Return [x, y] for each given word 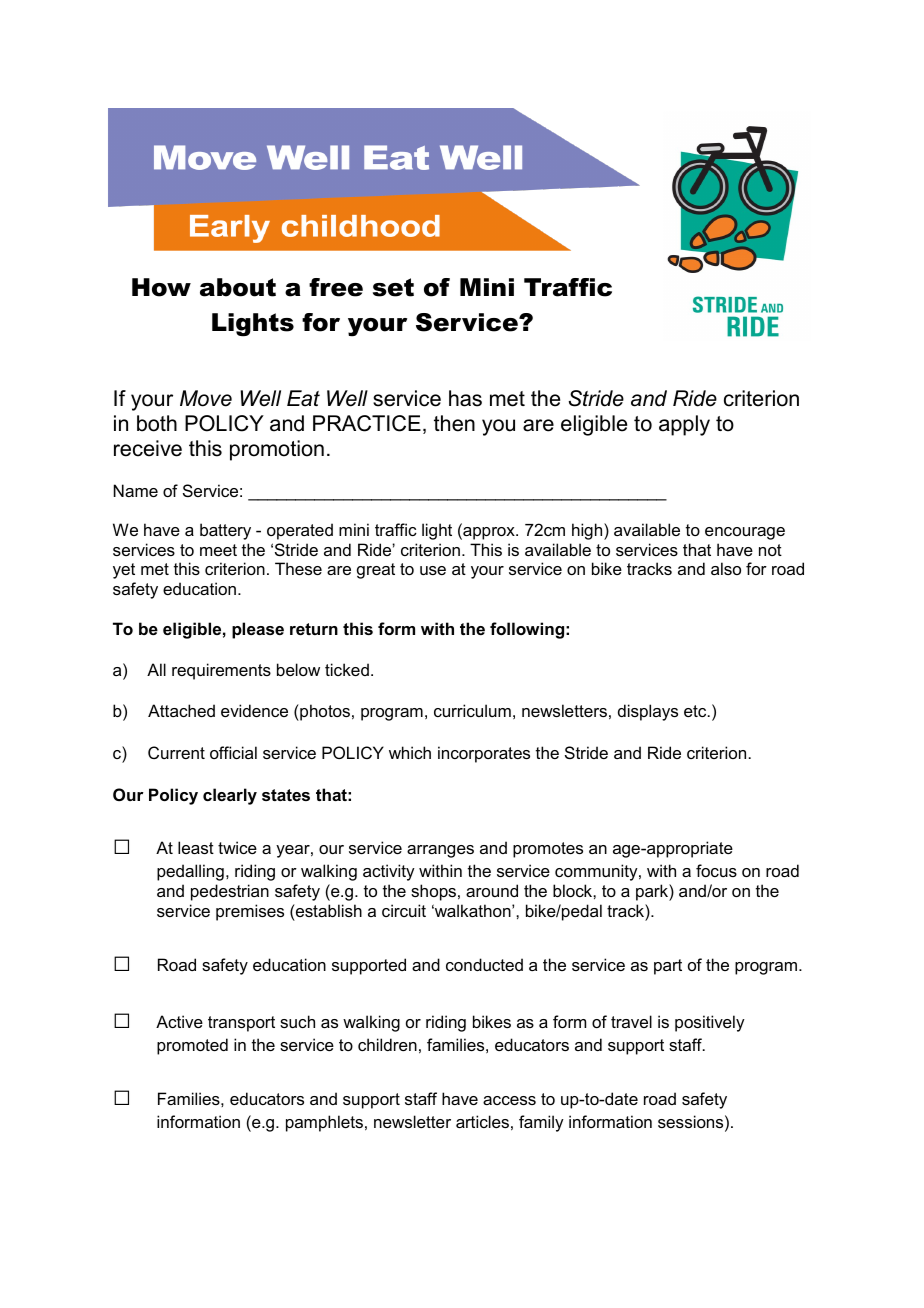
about [238, 287]
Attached [181, 710]
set [393, 287]
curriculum [472, 710]
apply [684, 425]
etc [696, 711]
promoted [192, 1046]
